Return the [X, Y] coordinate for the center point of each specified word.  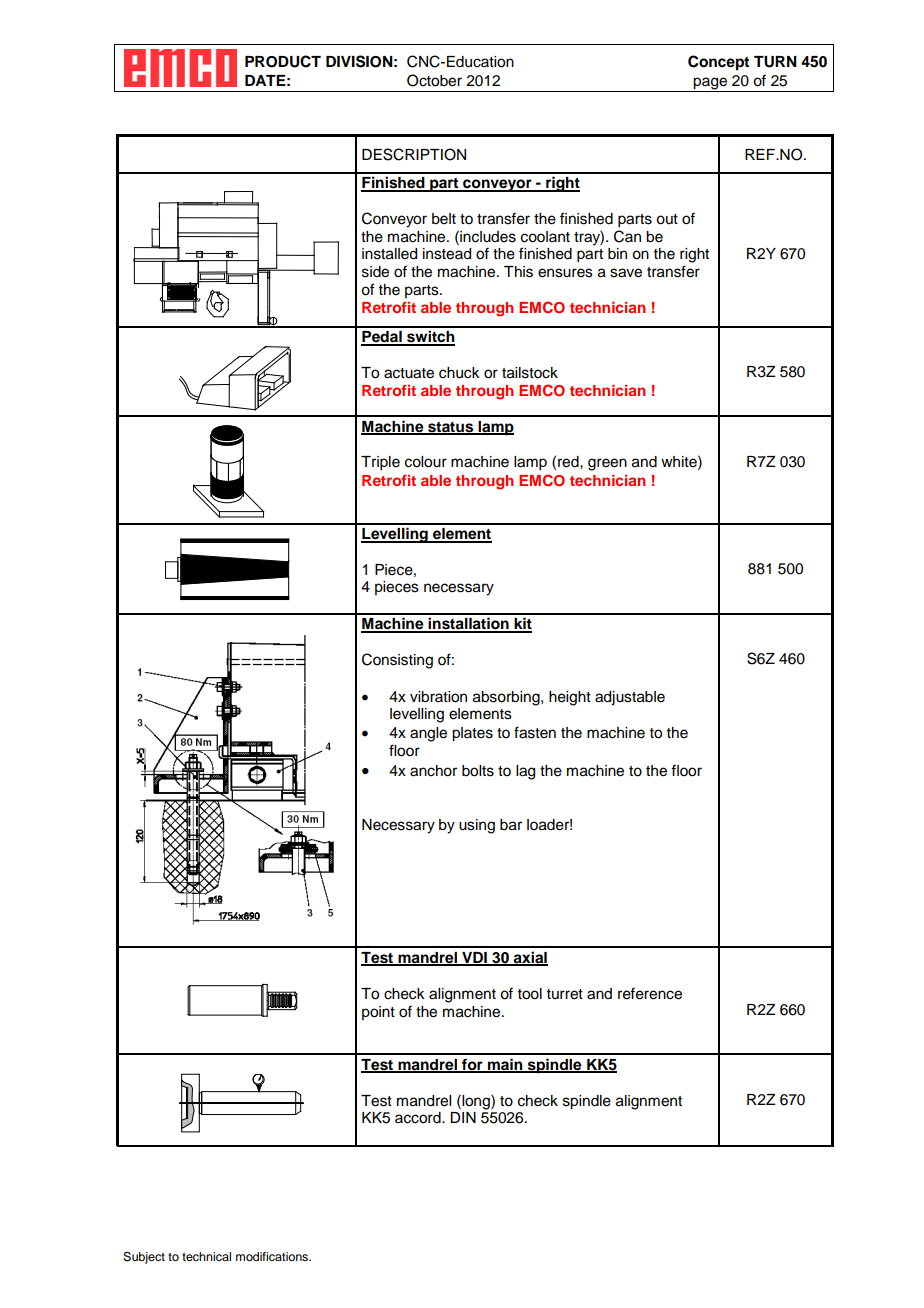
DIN [463, 1117]
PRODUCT [283, 61]
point [378, 1013]
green [607, 464]
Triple [380, 463]
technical [206, 1256]
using [477, 826]
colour [426, 462]
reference [650, 993]
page [710, 84]
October [434, 80]
